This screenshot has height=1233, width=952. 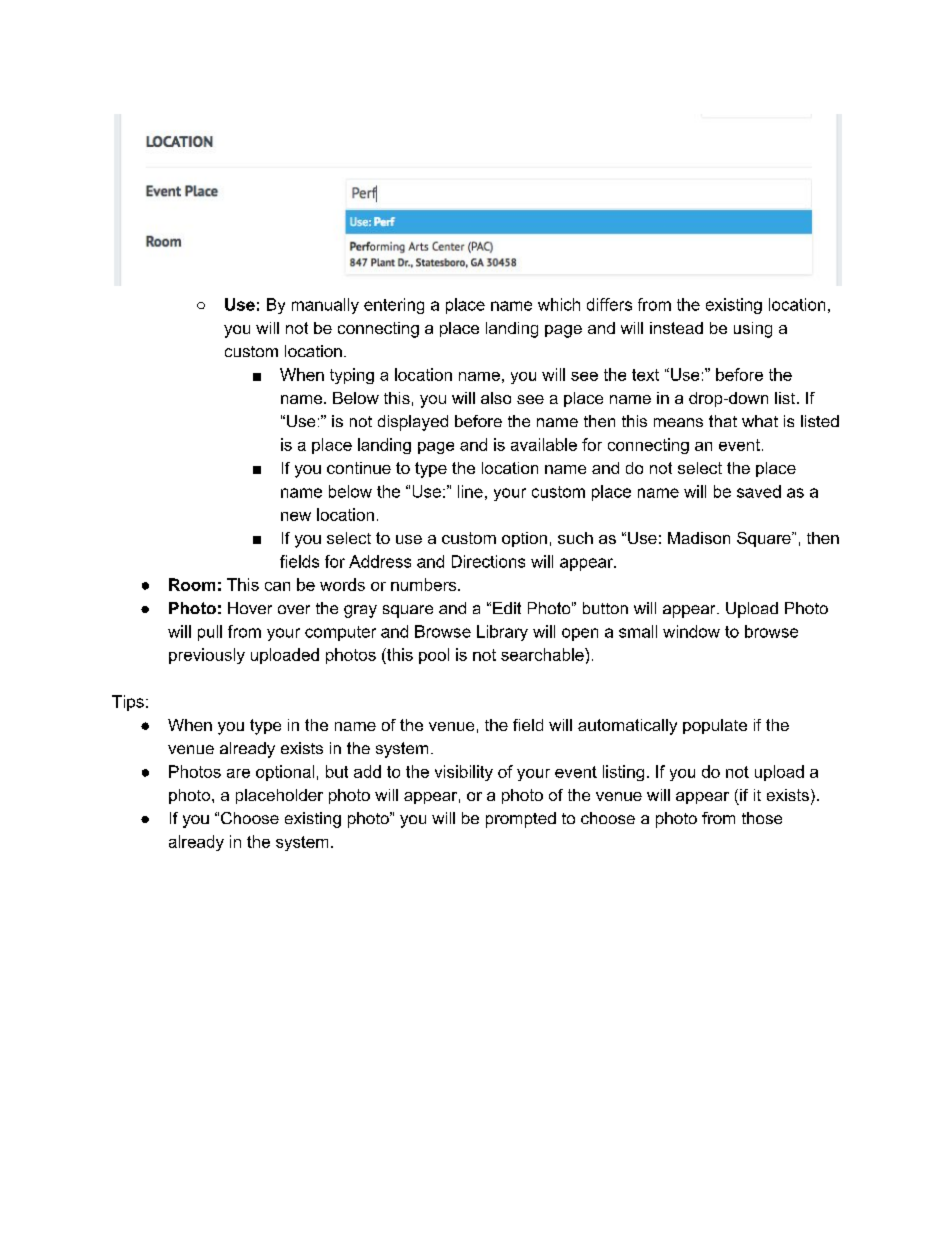 I want to click on displayed, so click(x=413, y=423).
